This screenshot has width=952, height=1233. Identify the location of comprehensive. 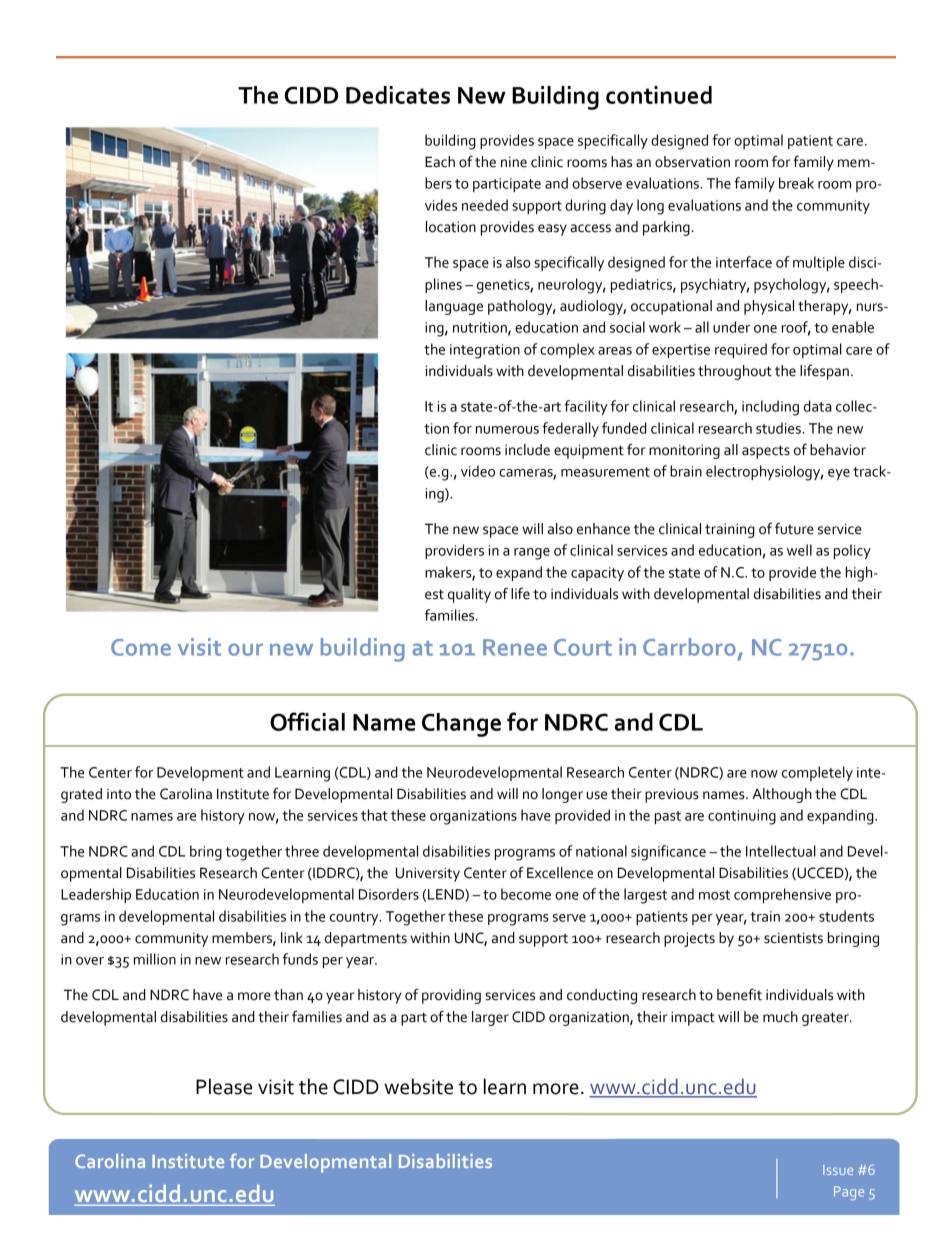
(782, 895).
